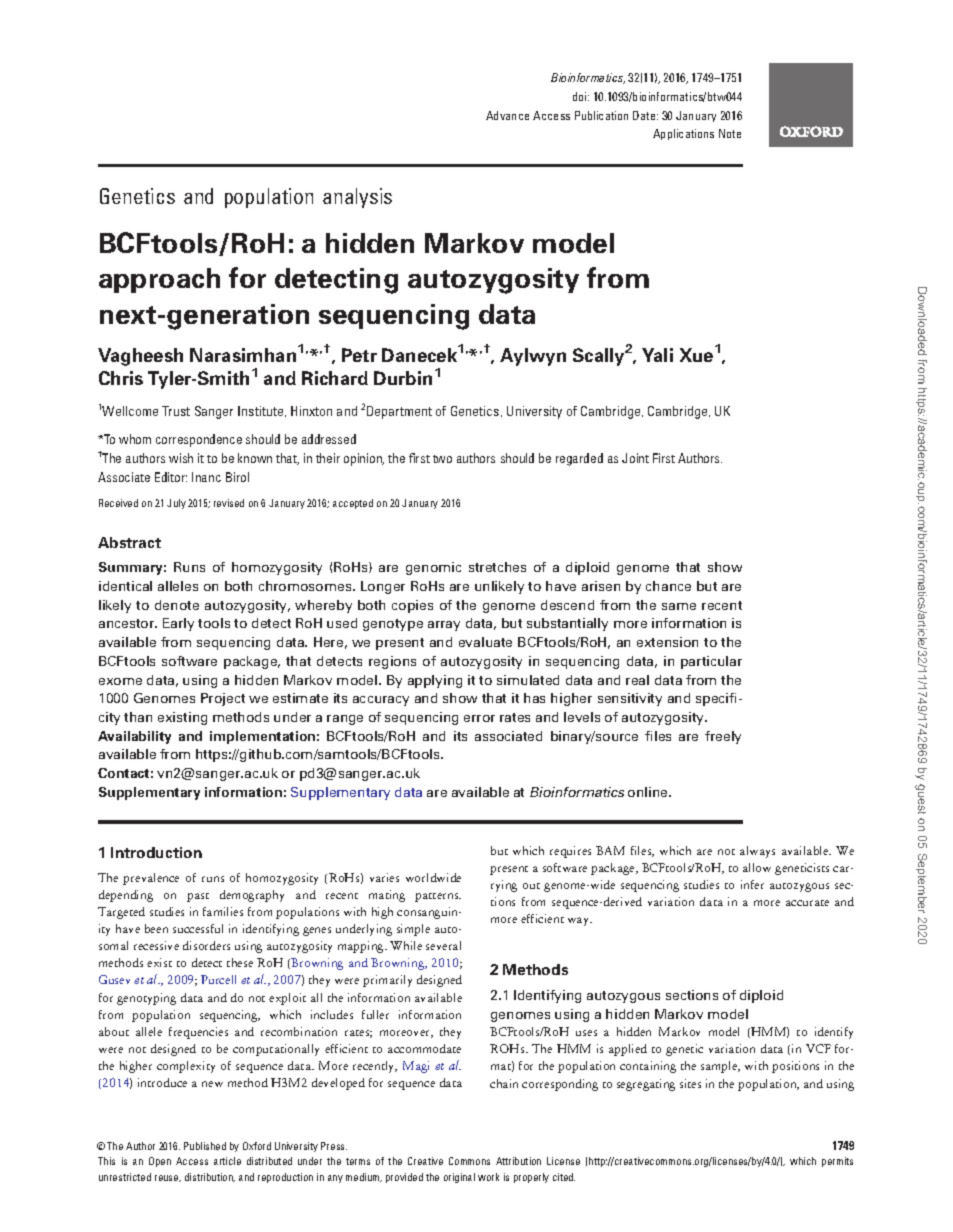 The image size is (953, 1232). Describe the element at coordinates (485, 642) in the screenshot. I see `evaluate` at that location.
